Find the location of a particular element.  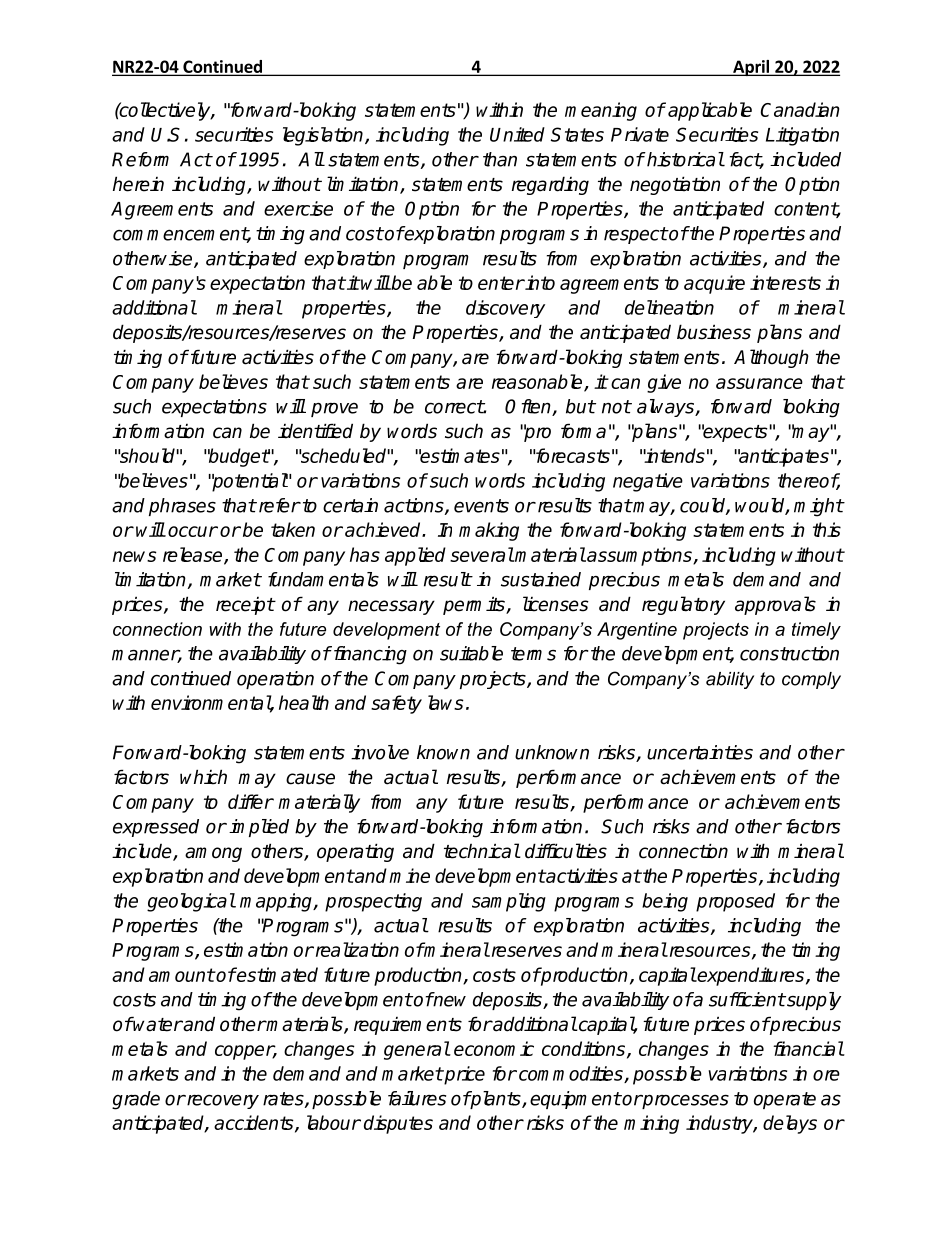

laws is located at coordinates (446, 702).
